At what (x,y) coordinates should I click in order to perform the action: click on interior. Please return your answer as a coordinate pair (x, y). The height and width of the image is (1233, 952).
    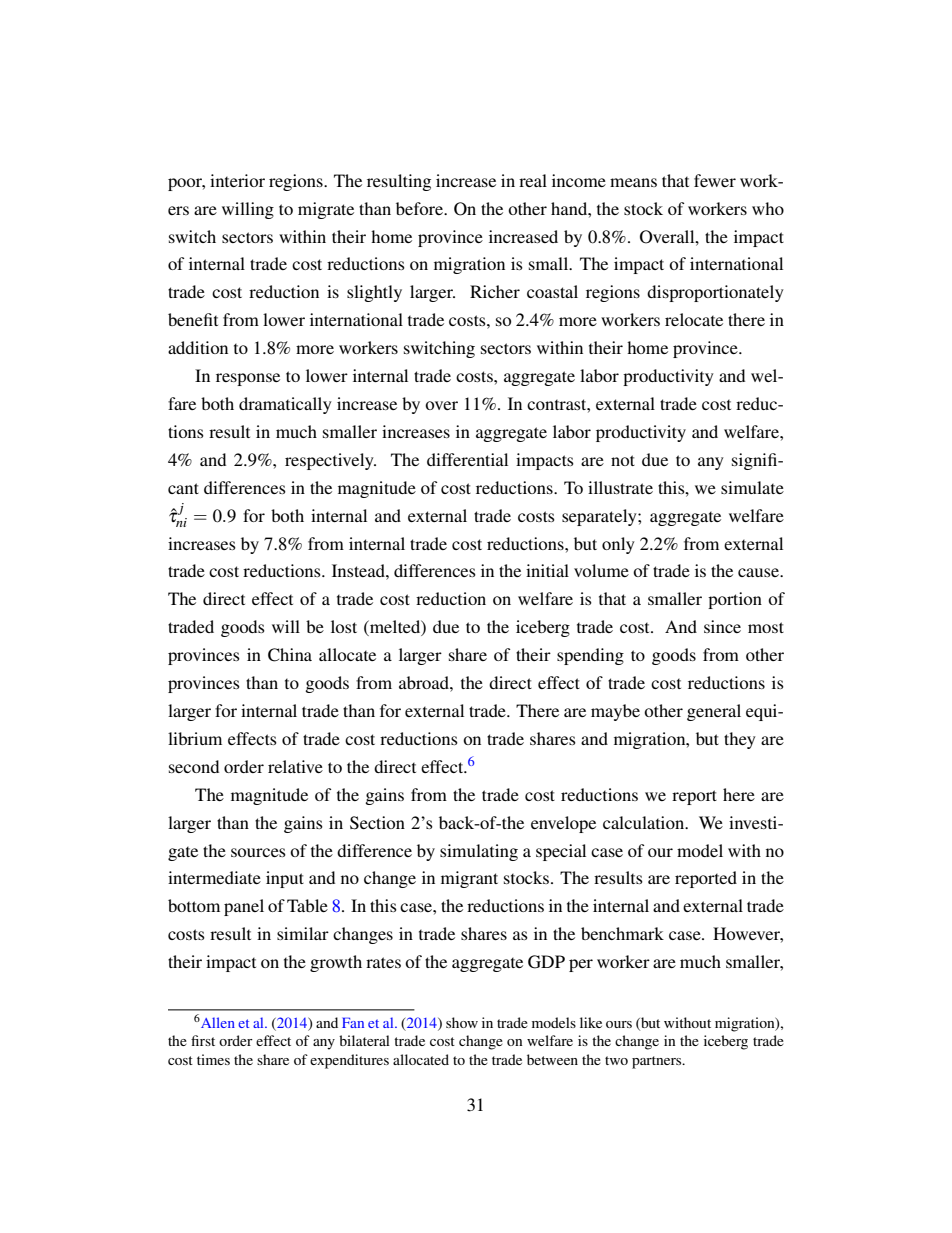
    Looking at the image, I should click on (237, 180).
